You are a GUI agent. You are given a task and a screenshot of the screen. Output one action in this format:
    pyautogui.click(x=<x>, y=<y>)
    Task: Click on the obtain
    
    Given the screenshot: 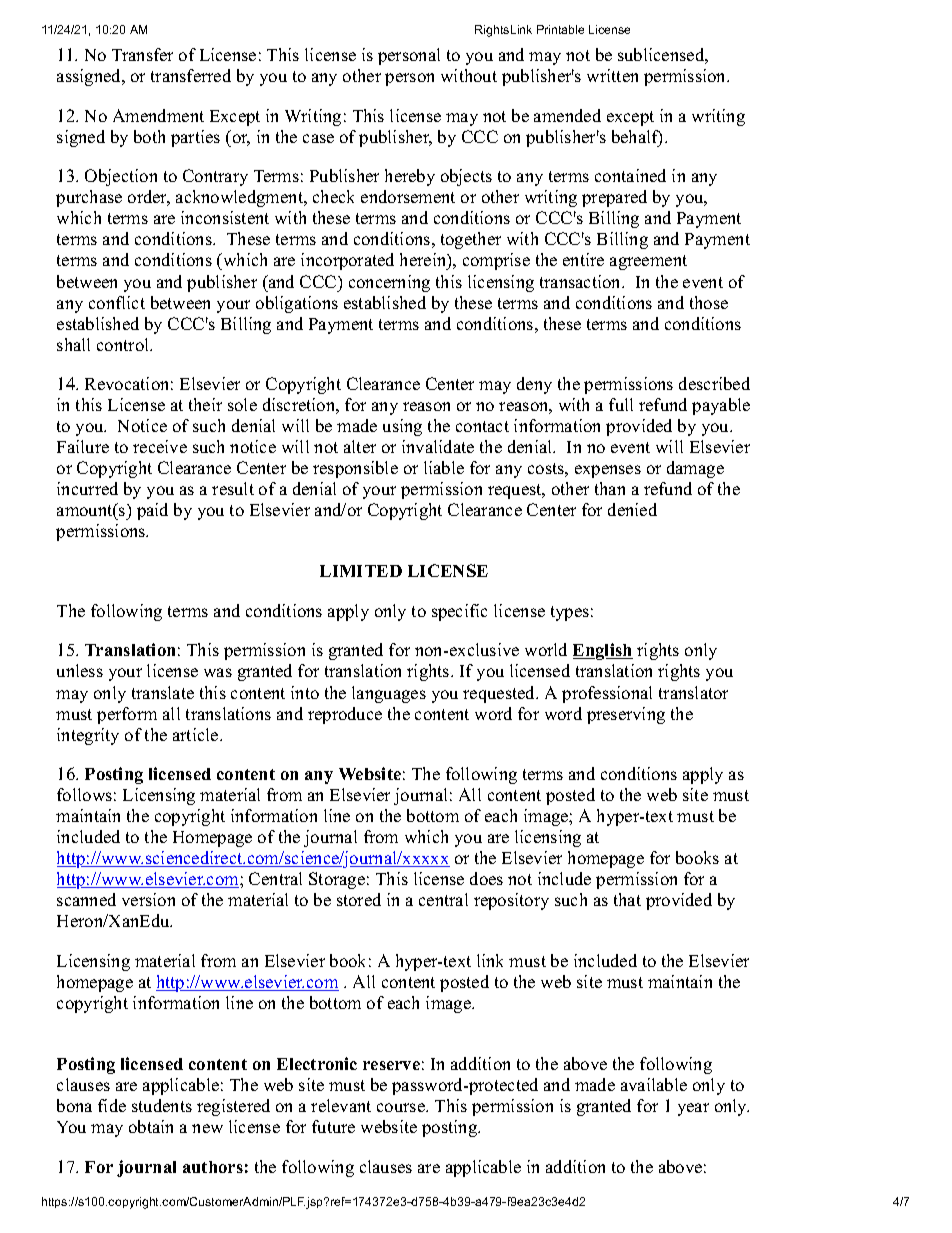 What is the action you would take?
    pyautogui.click(x=151, y=1126)
